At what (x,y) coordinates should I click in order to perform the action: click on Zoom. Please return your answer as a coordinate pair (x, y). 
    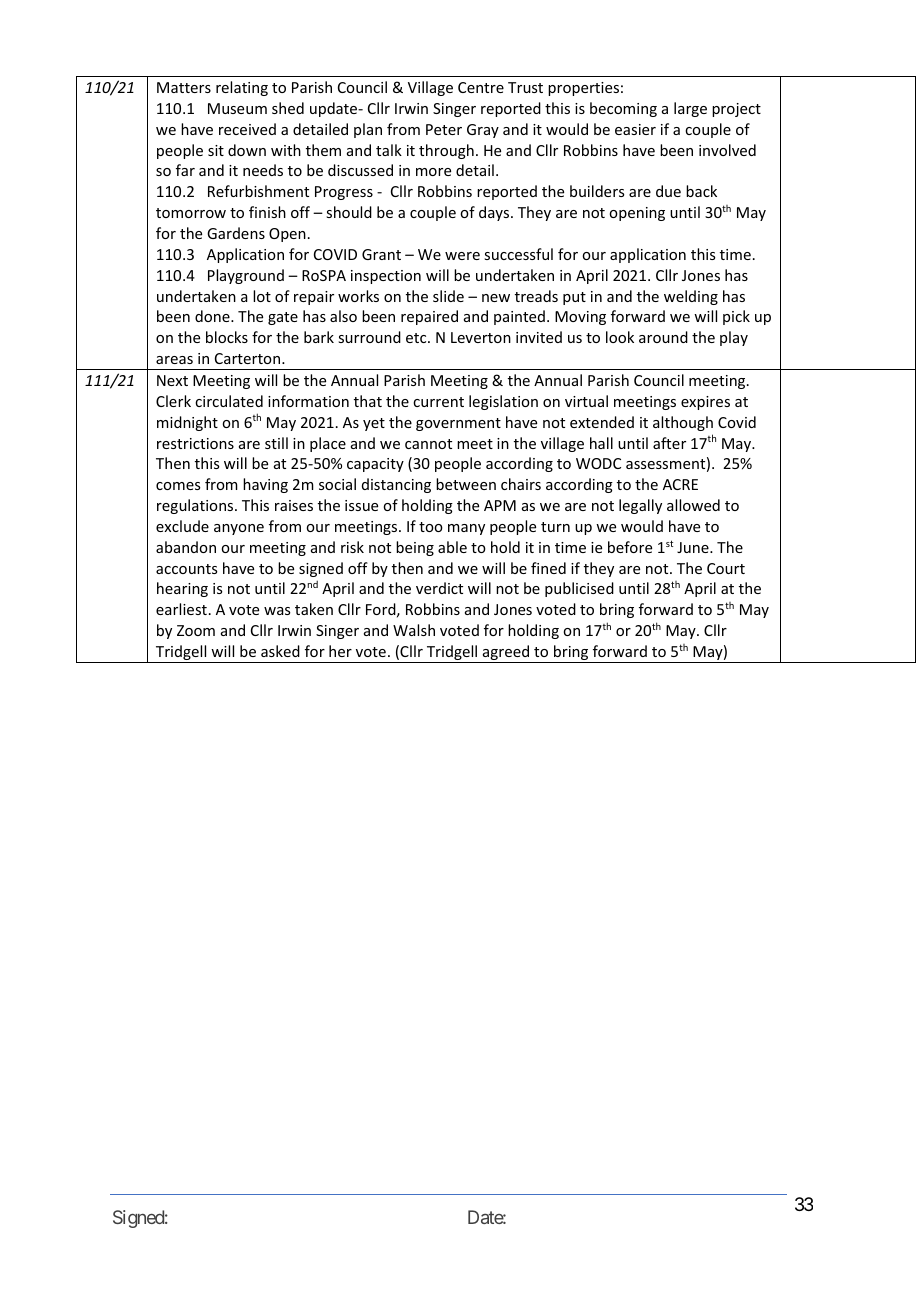
    Looking at the image, I should click on (196, 630).
